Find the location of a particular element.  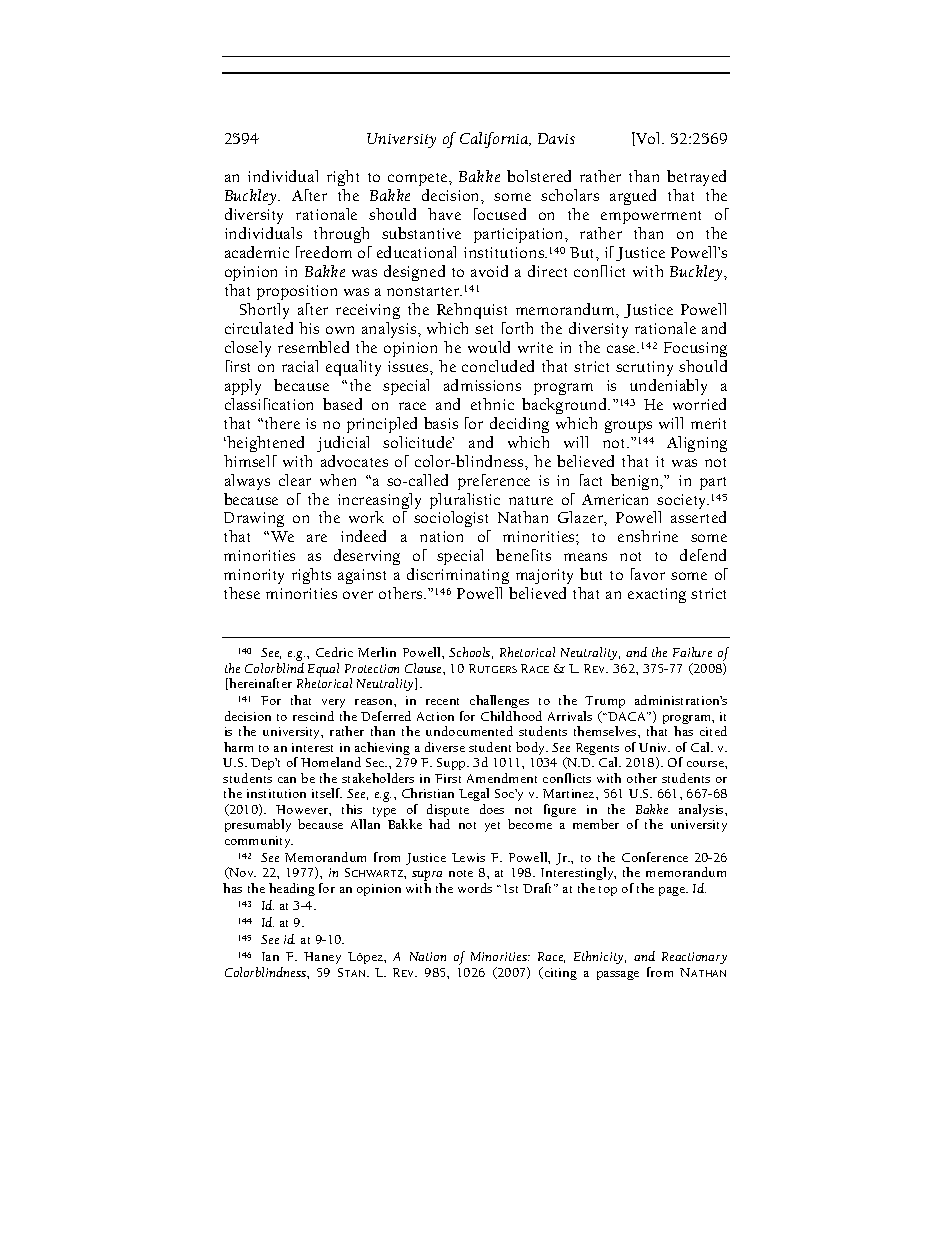

California is located at coordinates (495, 140).
